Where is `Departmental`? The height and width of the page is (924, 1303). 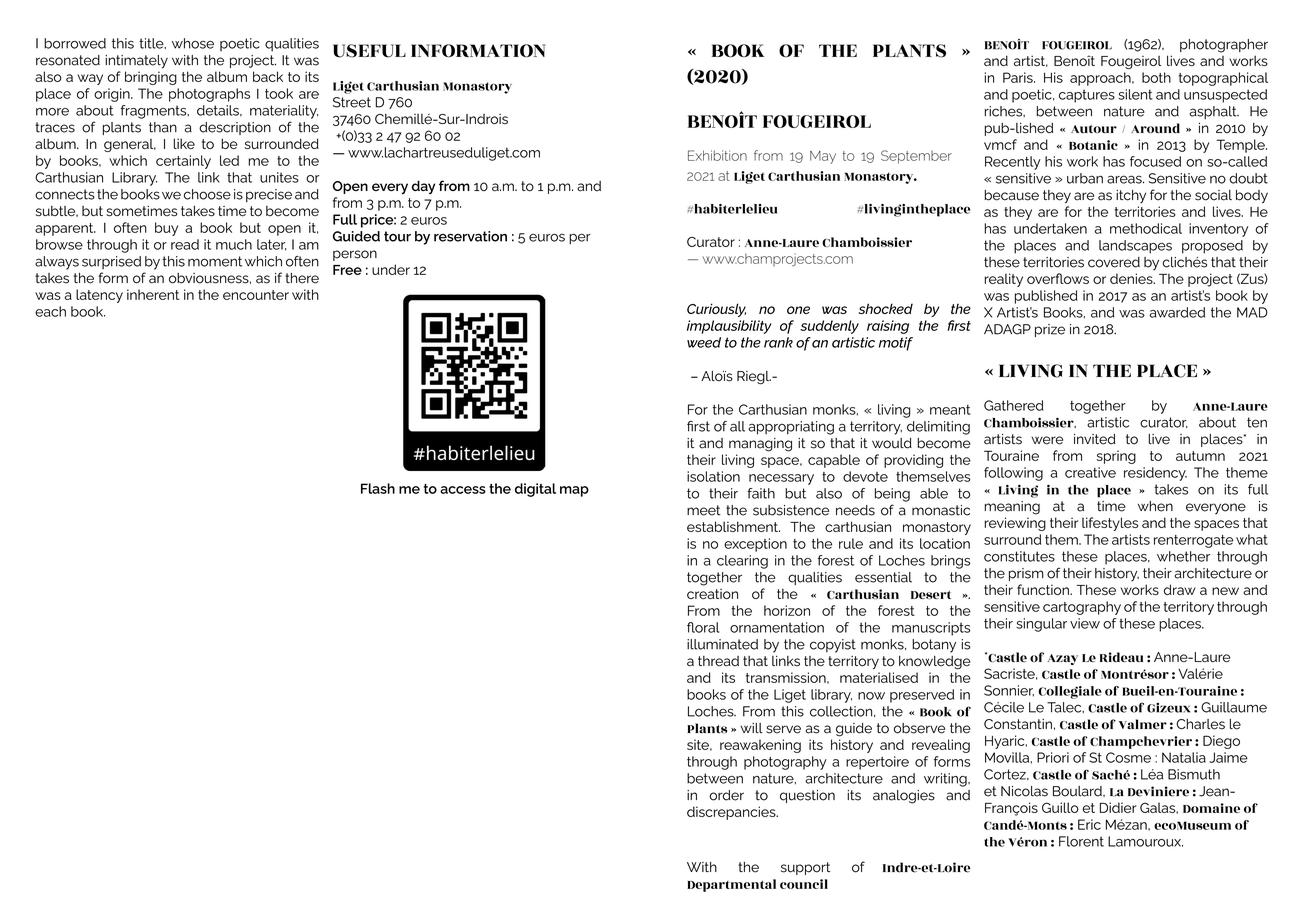 Departmental is located at coordinates (731, 885).
